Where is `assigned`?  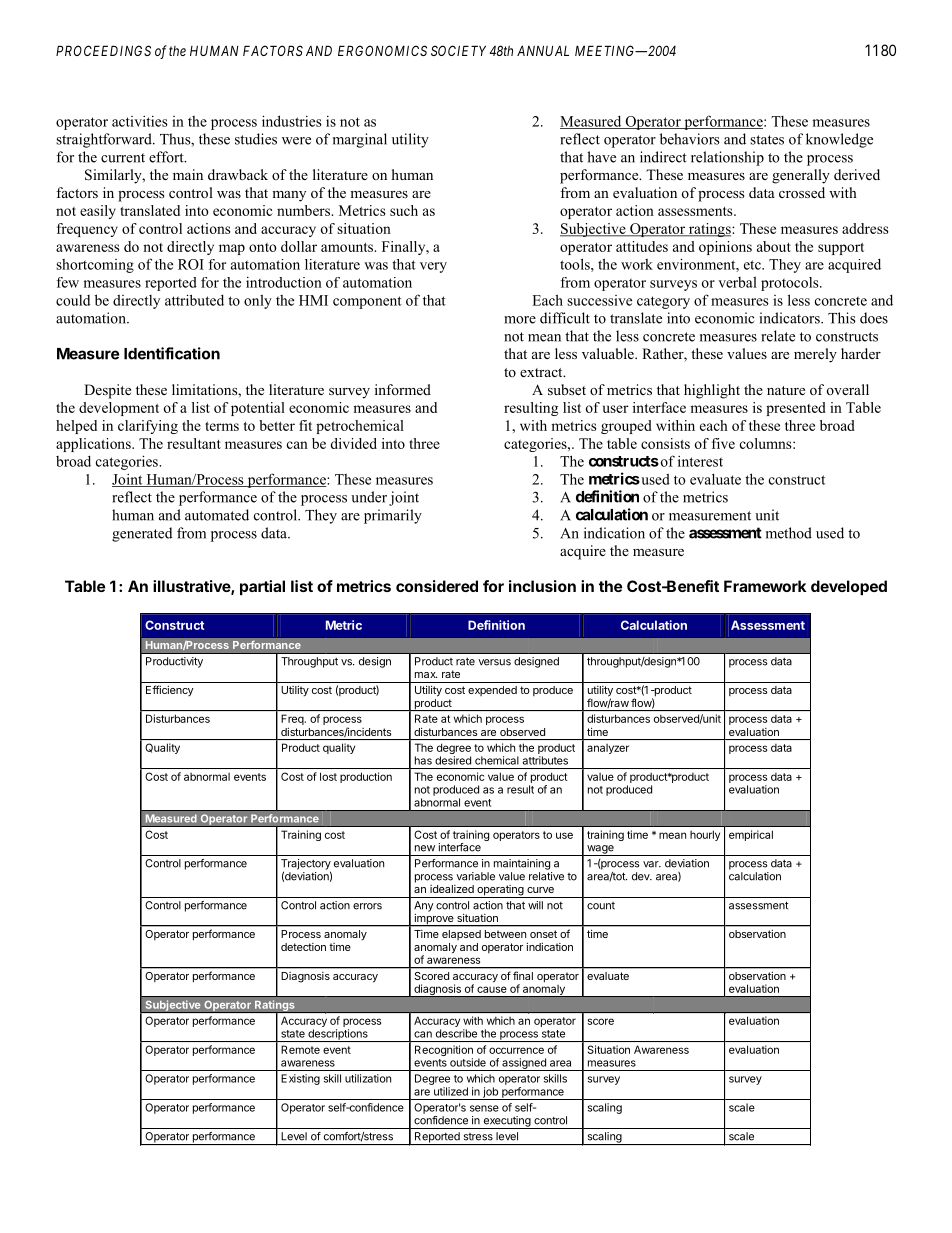
assigned is located at coordinates (524, 1064).
